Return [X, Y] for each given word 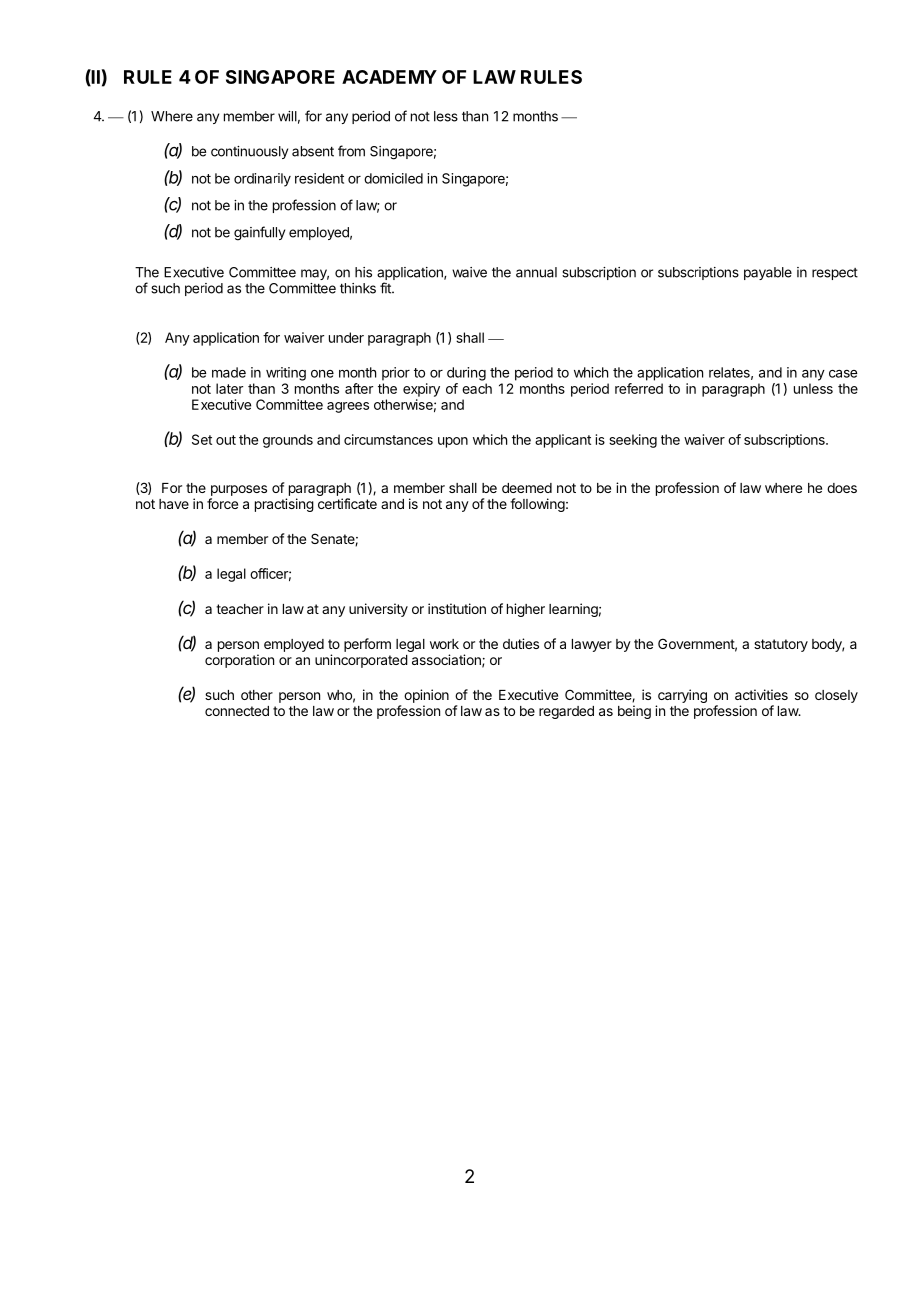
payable [768, 273]
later [229, 388]
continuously [249, 152]
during [466, 374]
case [843, 374]
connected [237, 711]
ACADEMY [389, 77]
